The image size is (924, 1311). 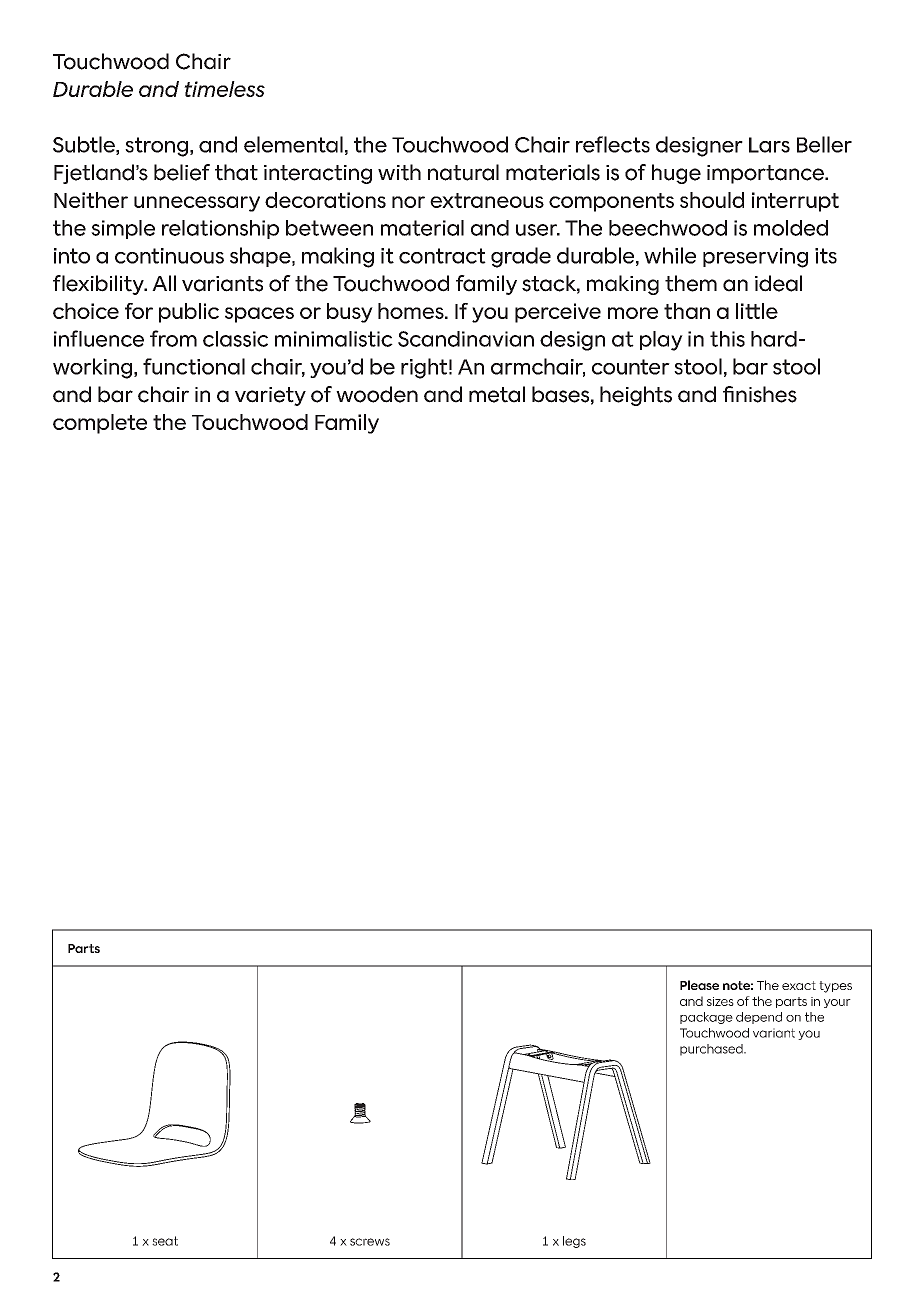 I want to click on Lars, so click(x=769, y=145).
